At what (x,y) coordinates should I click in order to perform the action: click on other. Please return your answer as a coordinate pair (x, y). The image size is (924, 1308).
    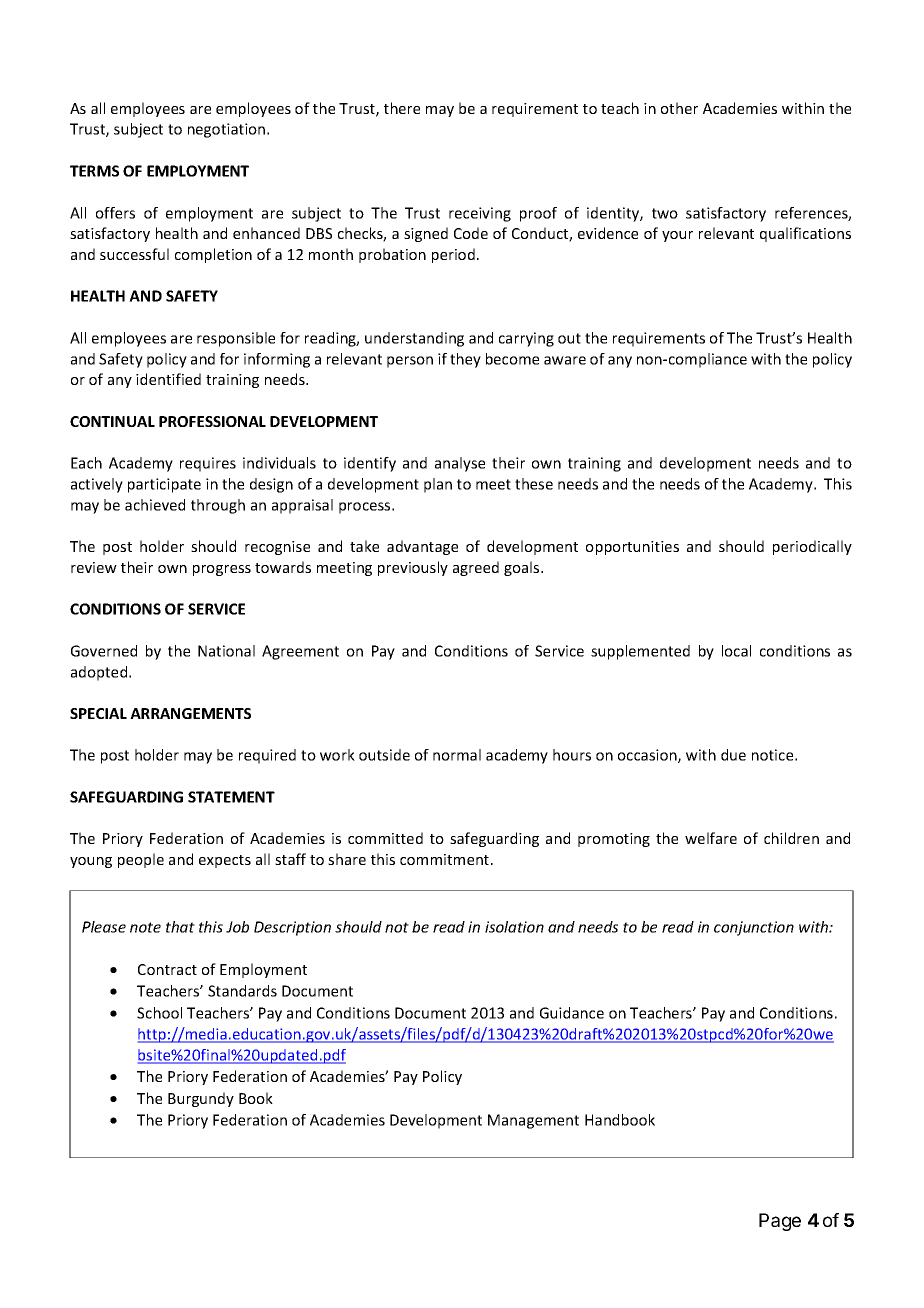
    Looking at the image, I should click on (679, 108).
